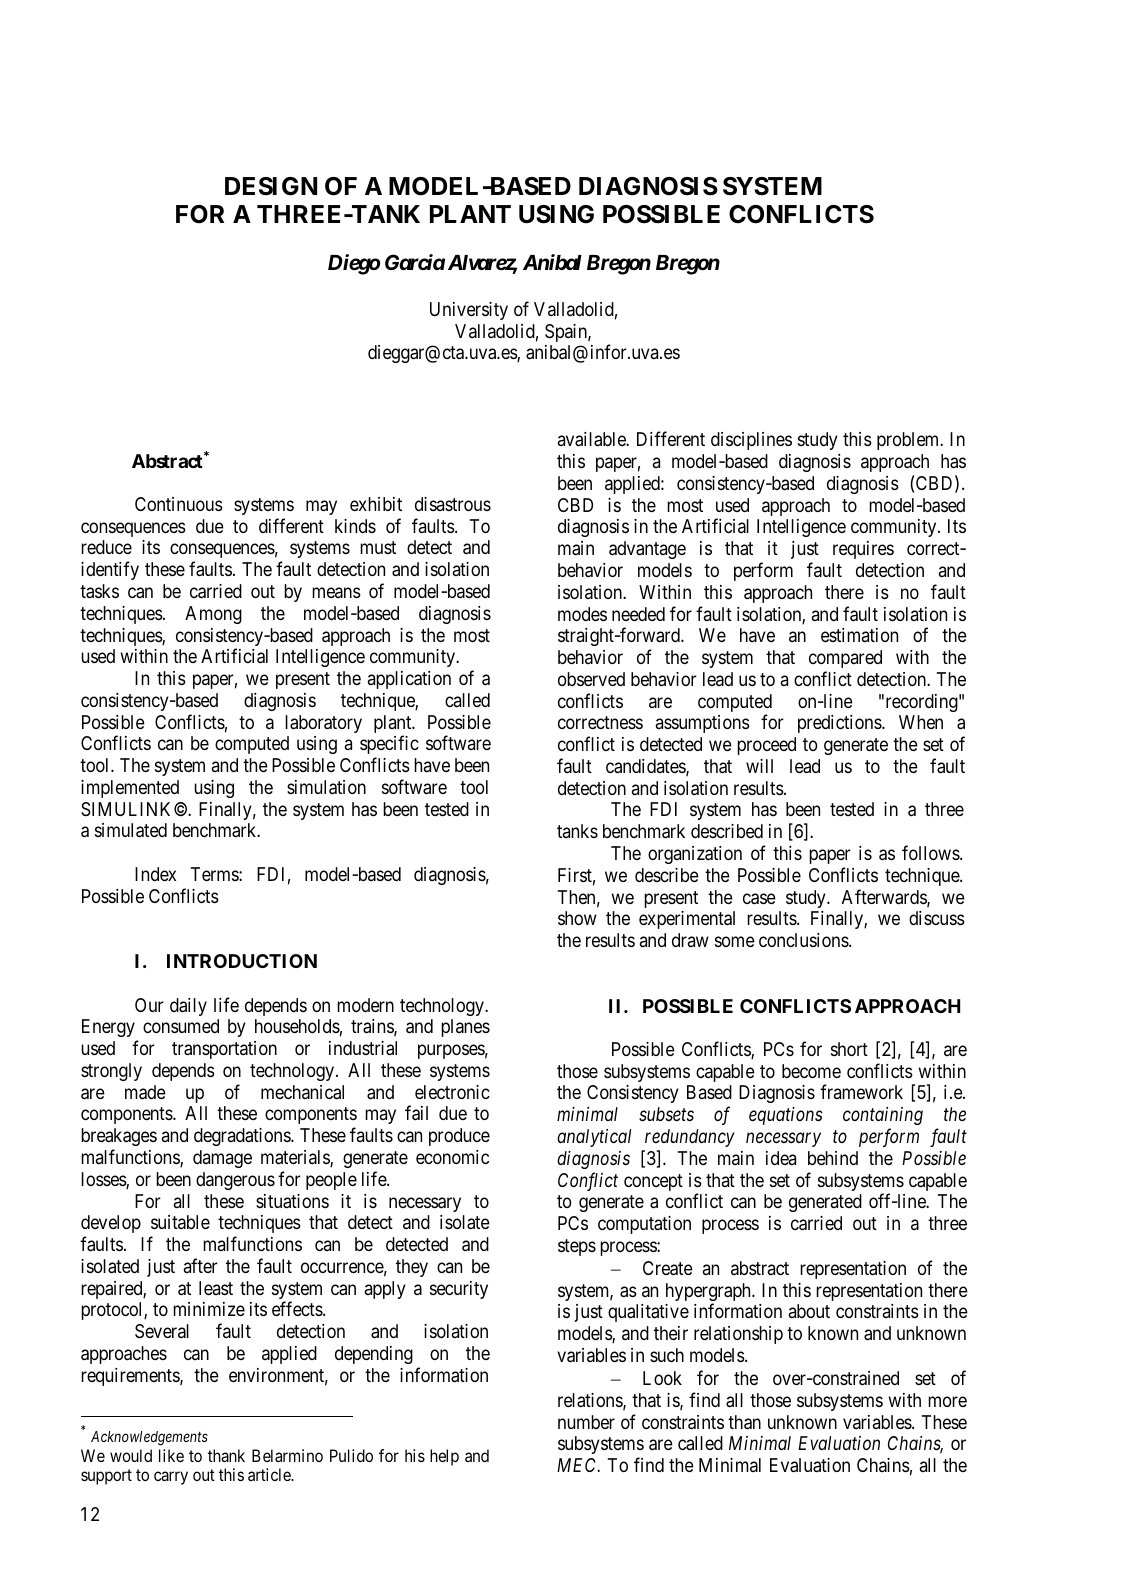 This image has height=1594, width=1127. What do you see at coordinates (947, 1401) in the image?
I see `more` at bounding box center [947, 1401].
